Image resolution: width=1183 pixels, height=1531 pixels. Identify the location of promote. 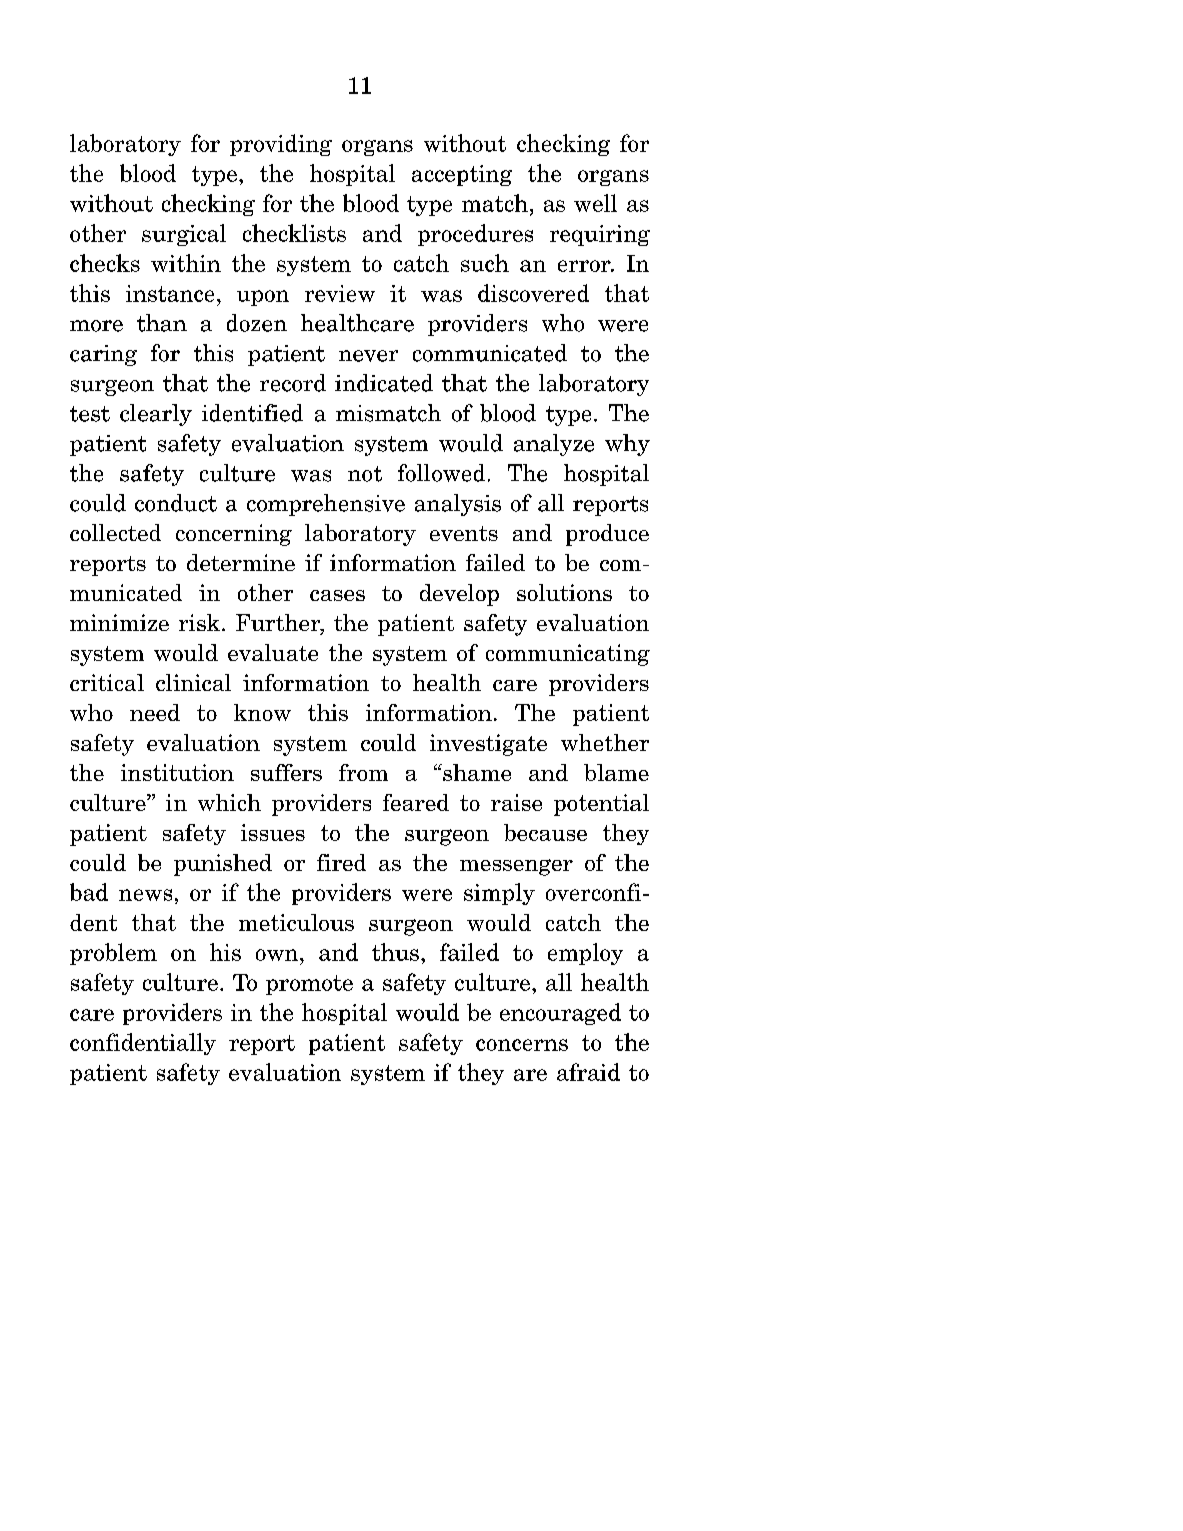
(309, 985).
